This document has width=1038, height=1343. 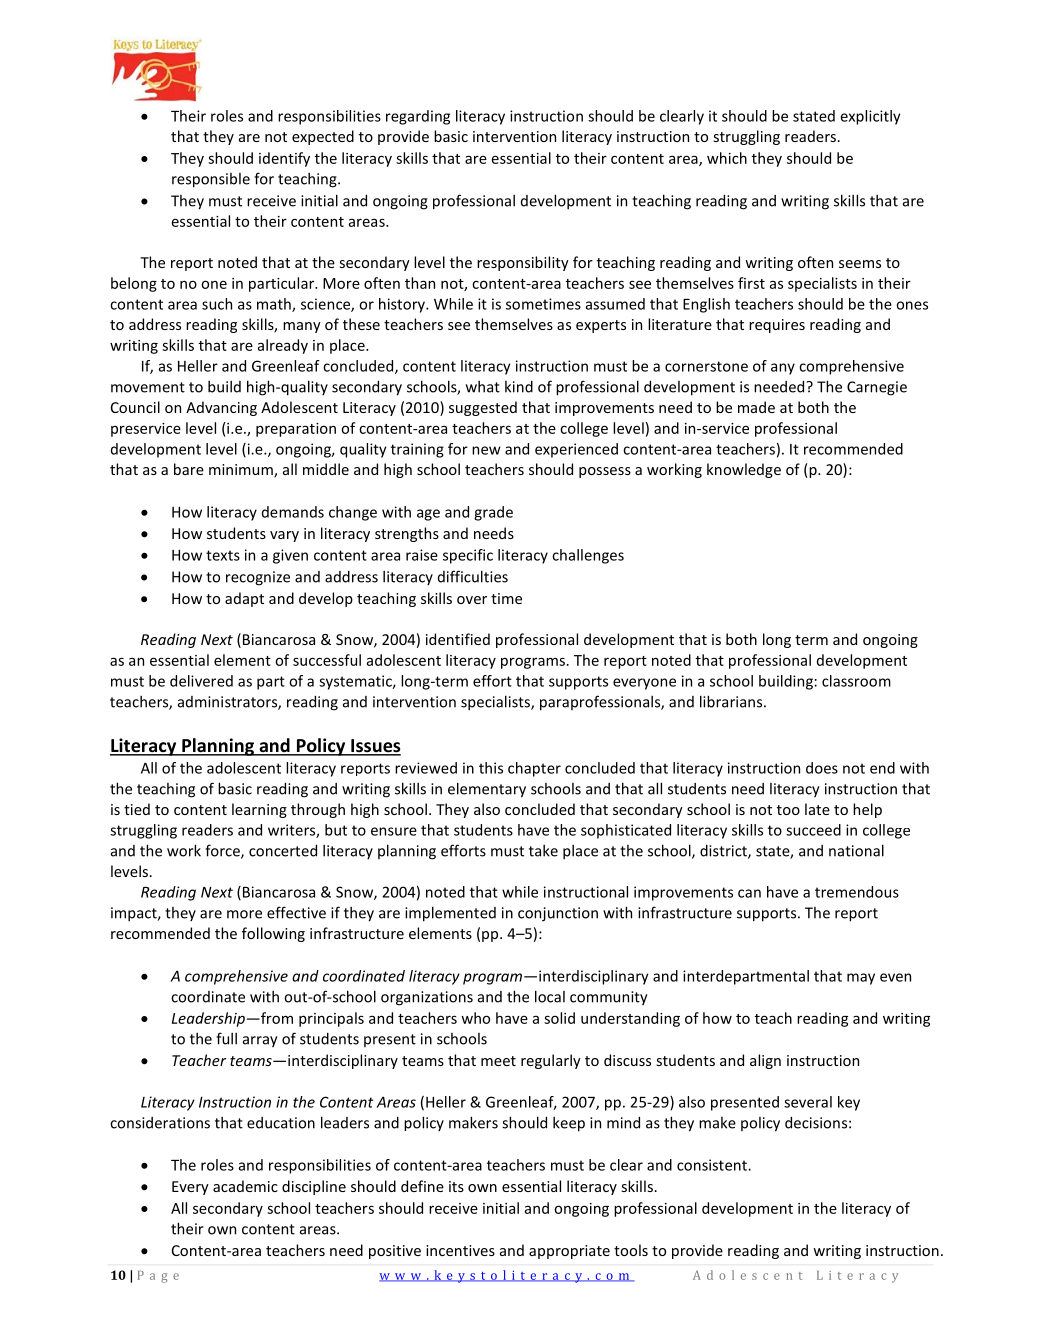 I want to click on take, so click(x=543, y=851).
